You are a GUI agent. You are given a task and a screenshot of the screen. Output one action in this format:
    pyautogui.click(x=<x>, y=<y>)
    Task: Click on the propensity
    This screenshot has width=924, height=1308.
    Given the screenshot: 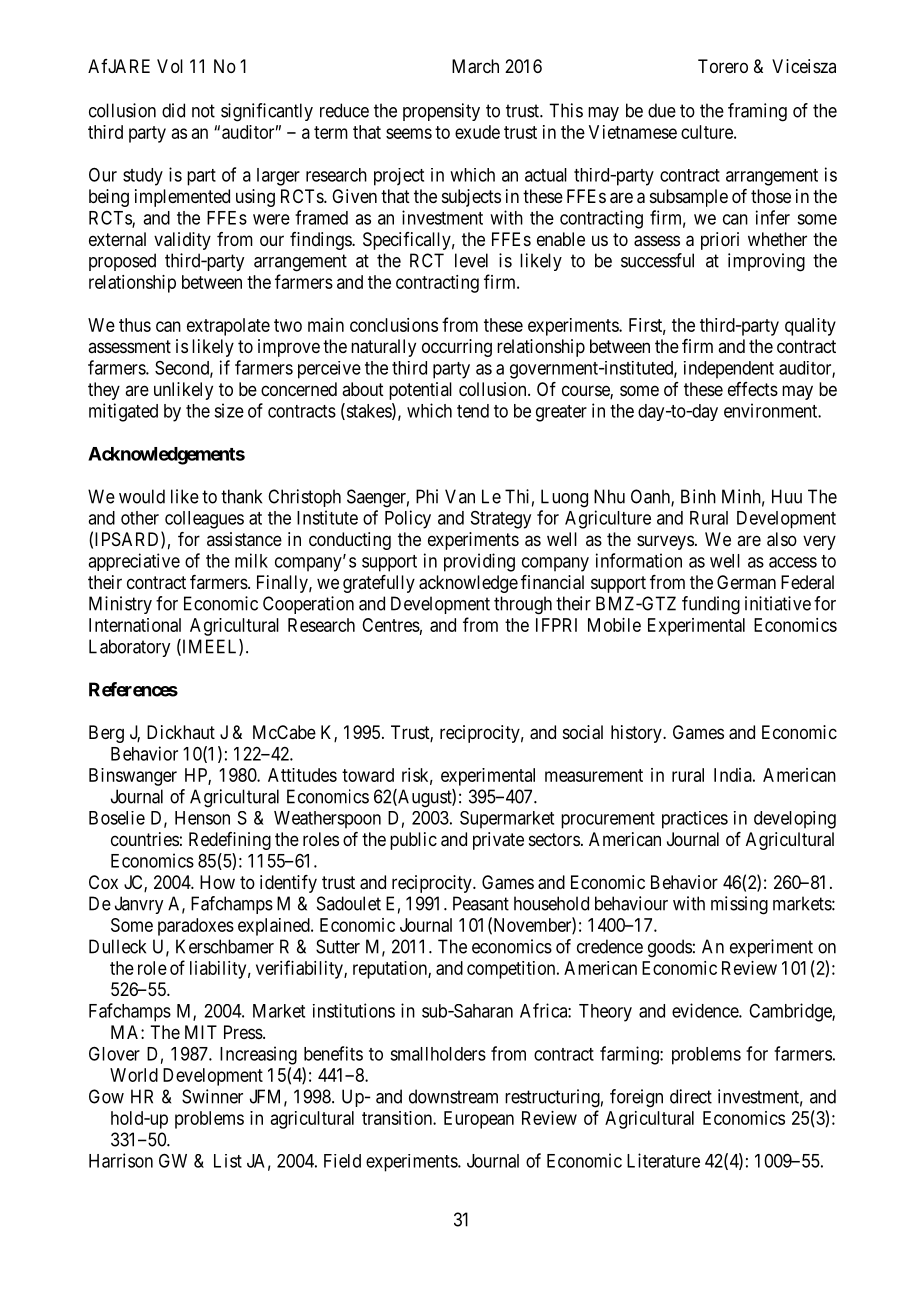 What is the action you would take?
    pyautogui.click(x=441, y=112)
